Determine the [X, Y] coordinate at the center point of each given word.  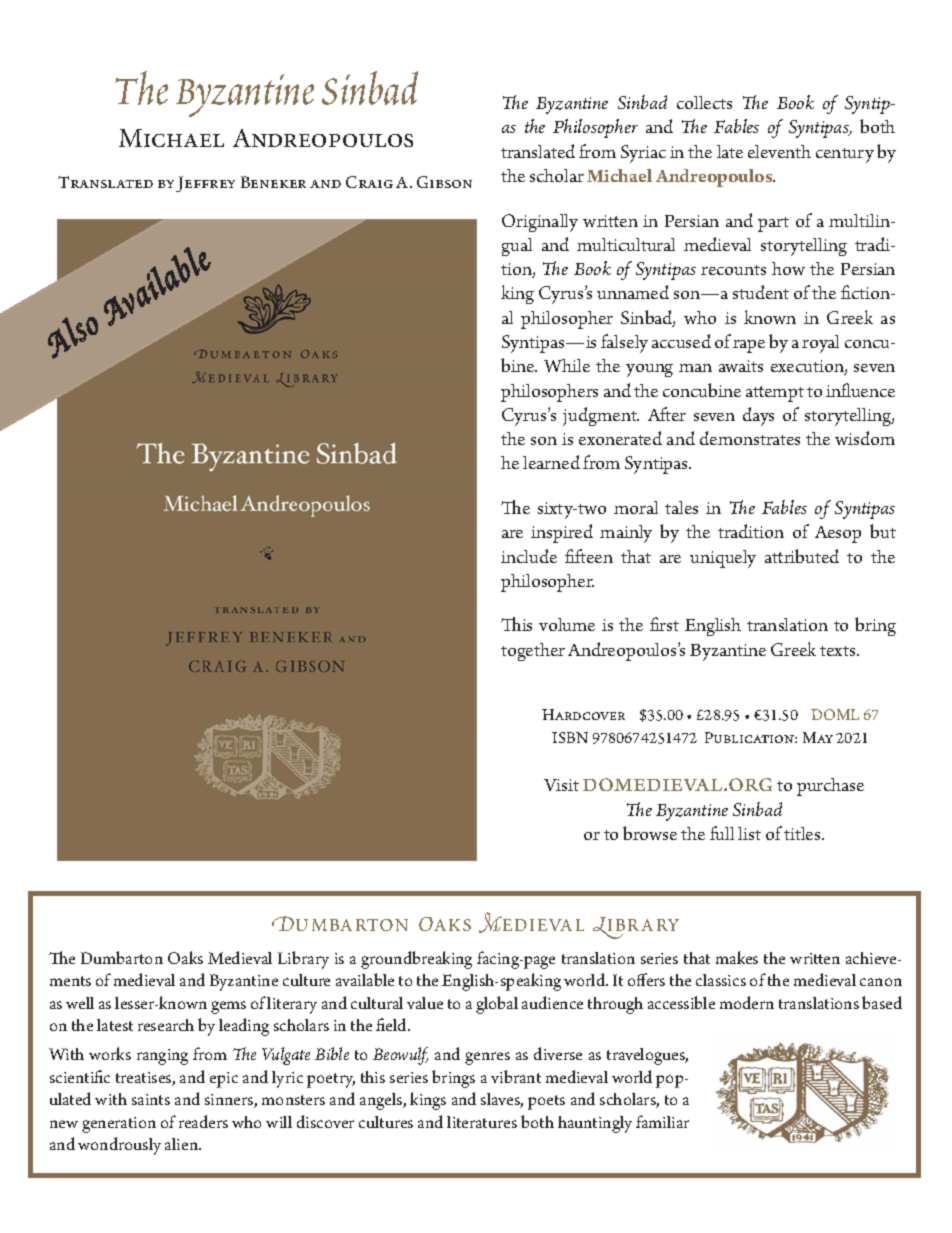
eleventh [779, 151]
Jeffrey [205, 184]
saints [151, 1099]
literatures [482, 1122]
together [533, 652]
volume [567, 624]
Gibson [444, 182]
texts [839, 651]
